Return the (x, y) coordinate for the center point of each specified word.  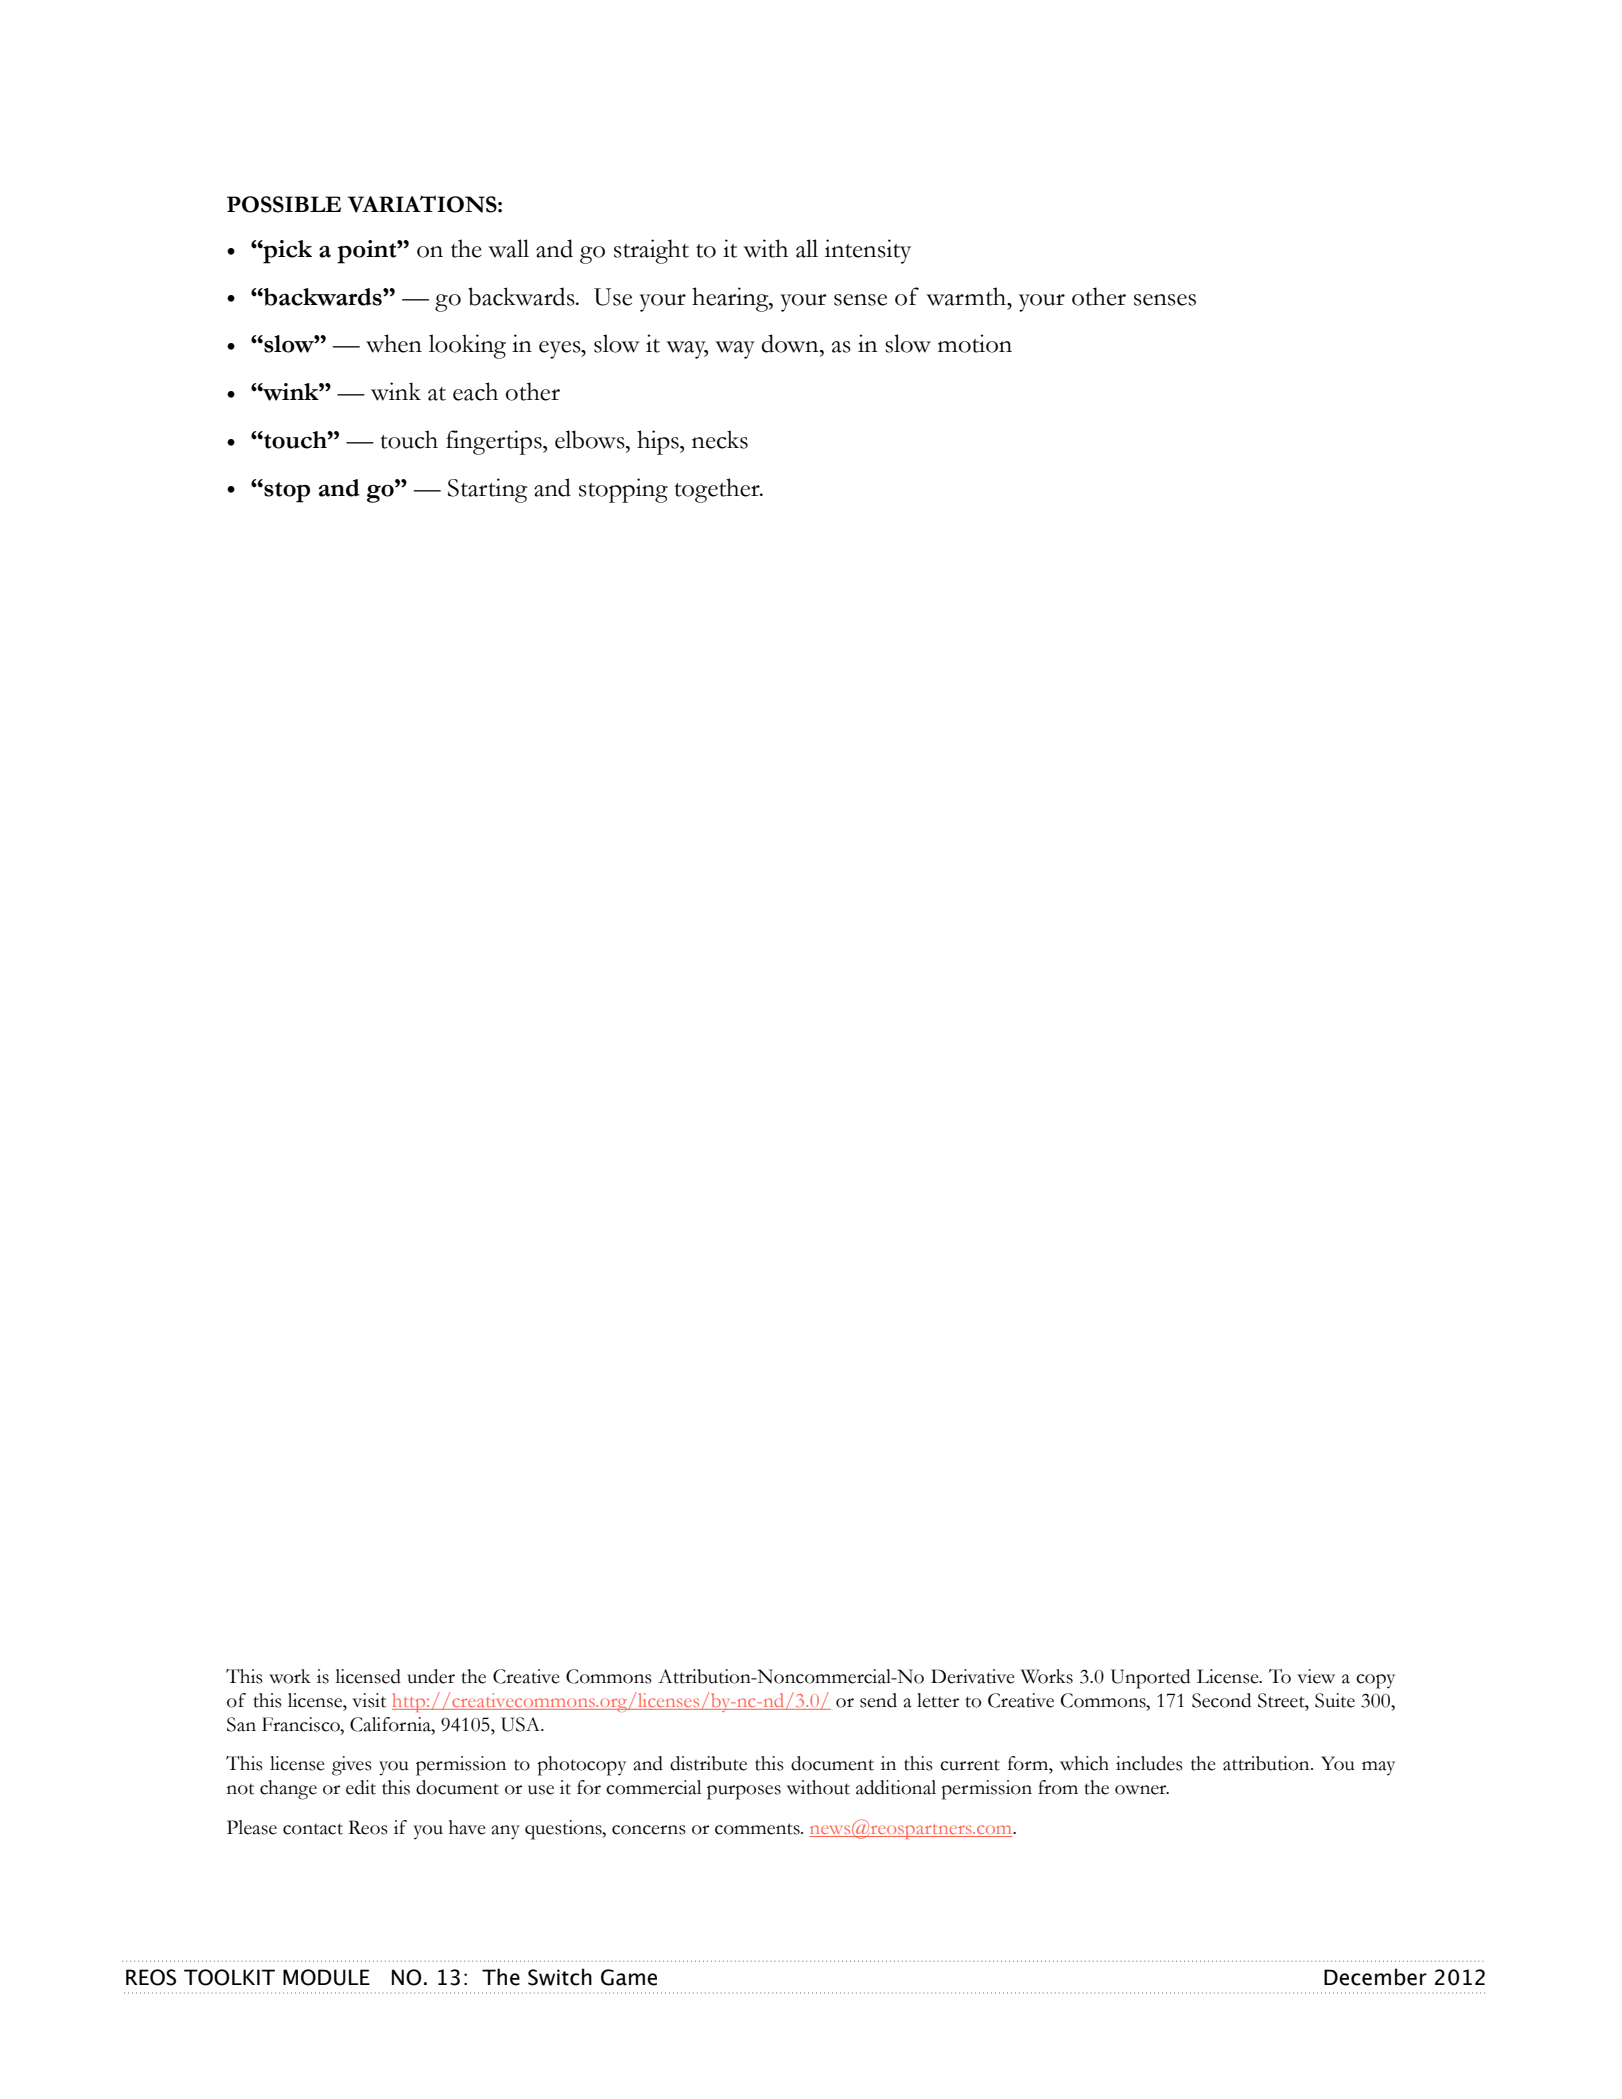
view (1316, 1676)
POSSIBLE (284, 204)
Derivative (973, 1676)
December (1375, 1977)
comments (758, 1829)
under (431, 1676)
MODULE (326, 1977)
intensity (868, 251)
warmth (967, 296)
